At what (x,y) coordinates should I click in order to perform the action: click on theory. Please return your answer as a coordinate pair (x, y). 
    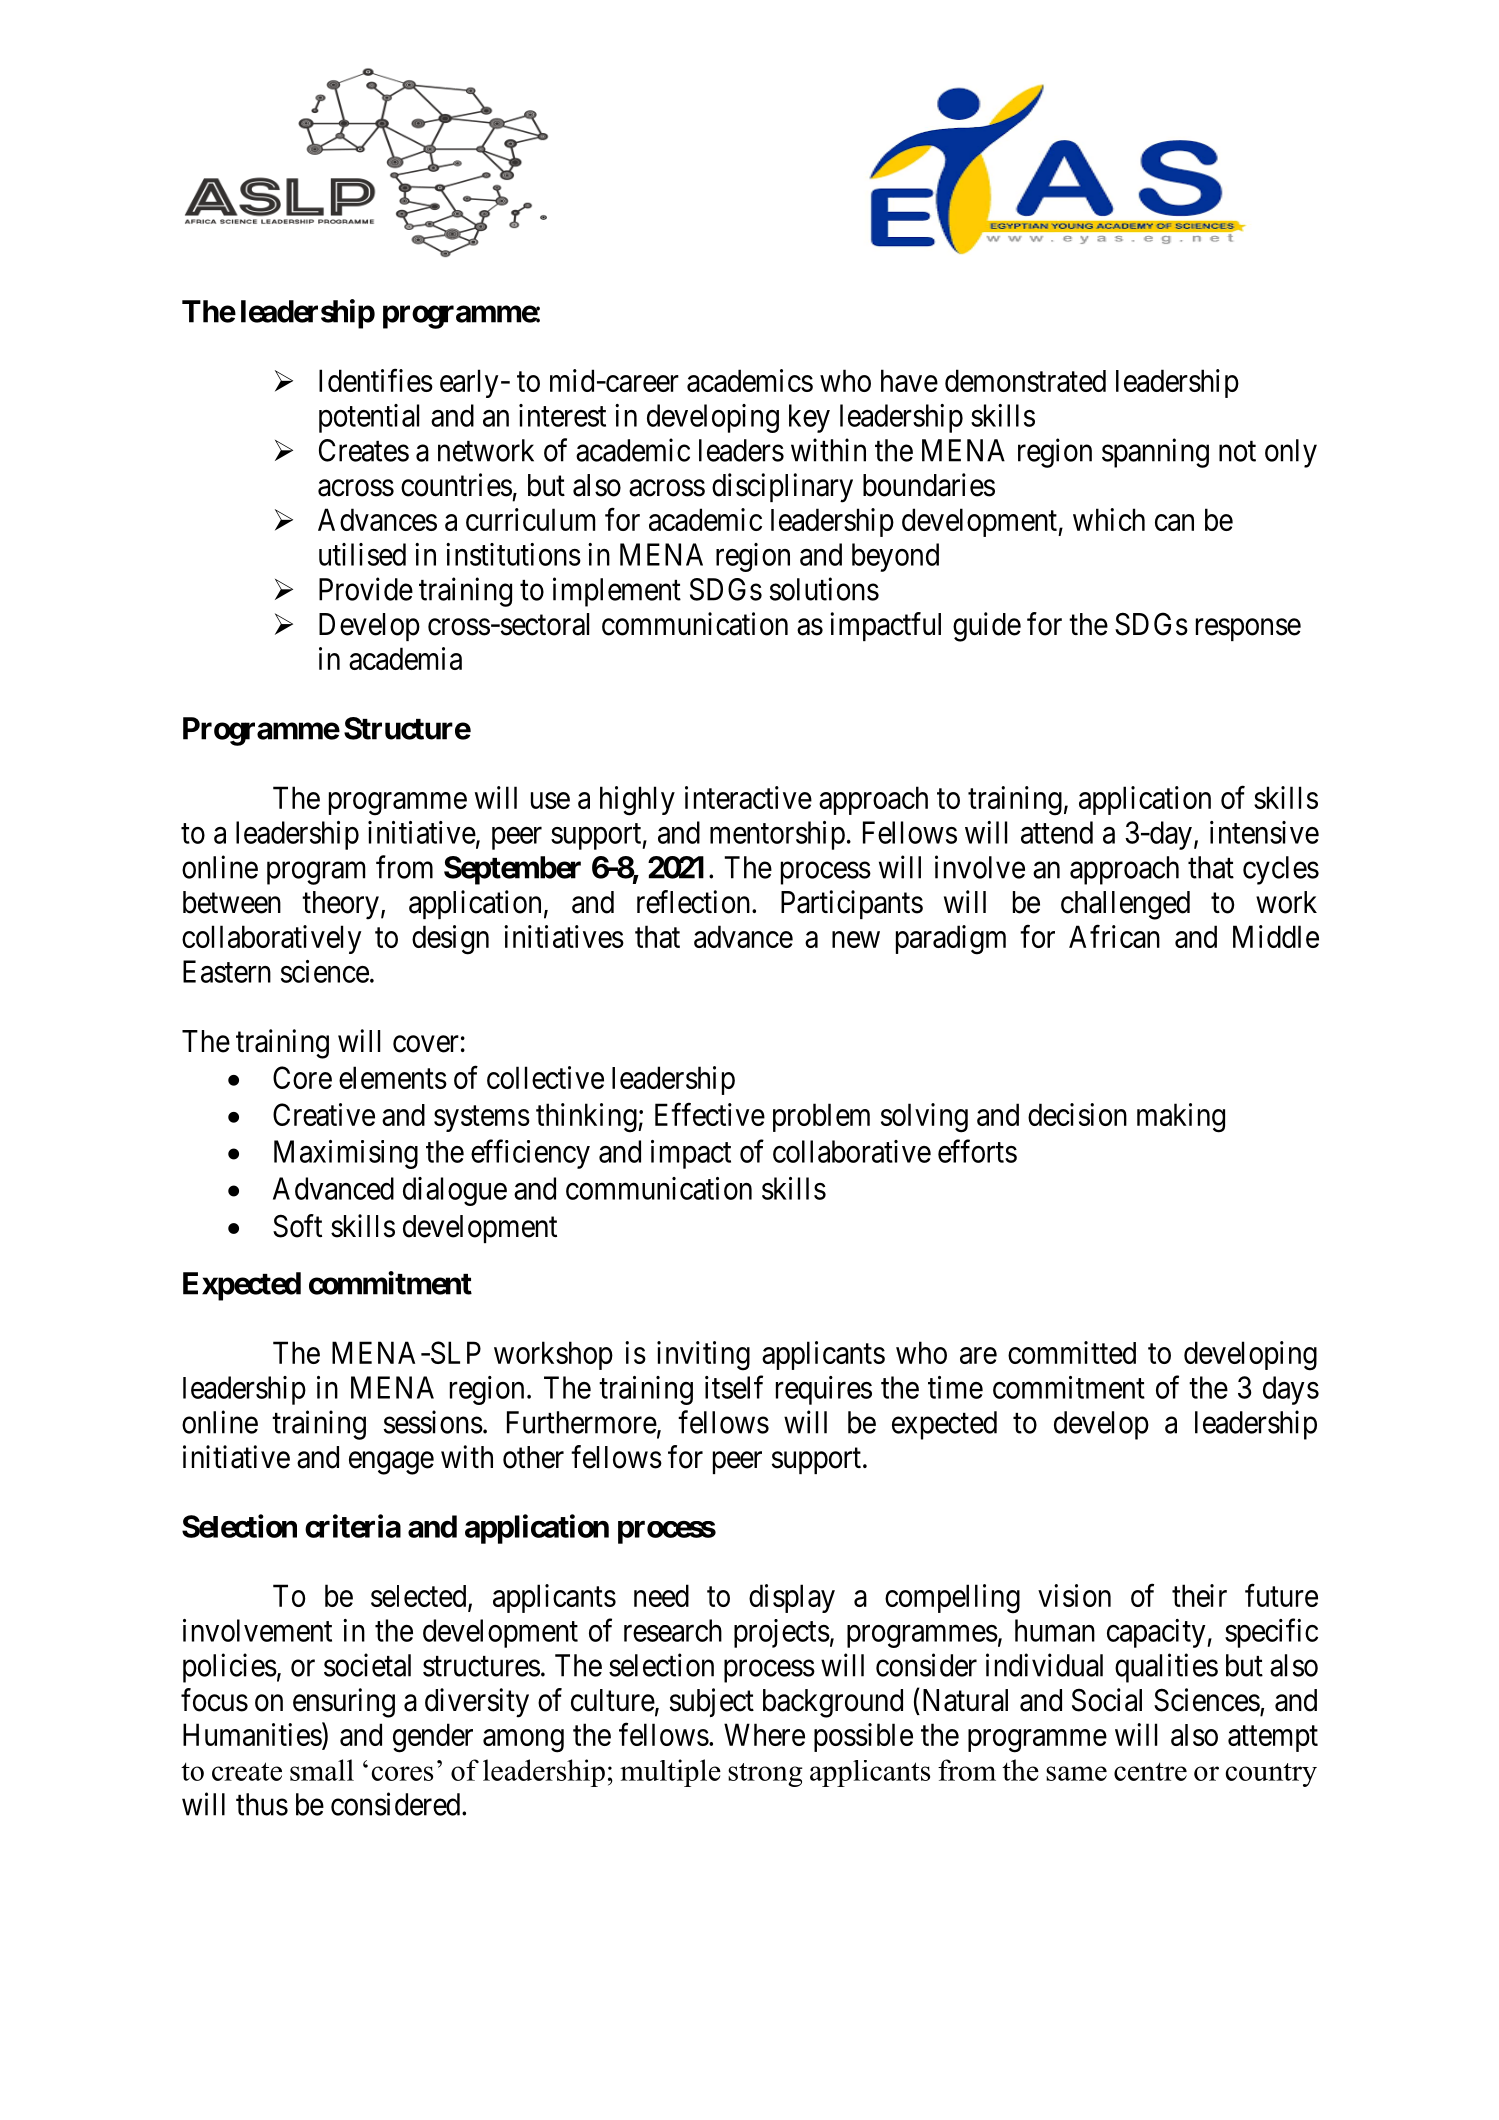
    Looking at the image, I should click on (340, 905).
